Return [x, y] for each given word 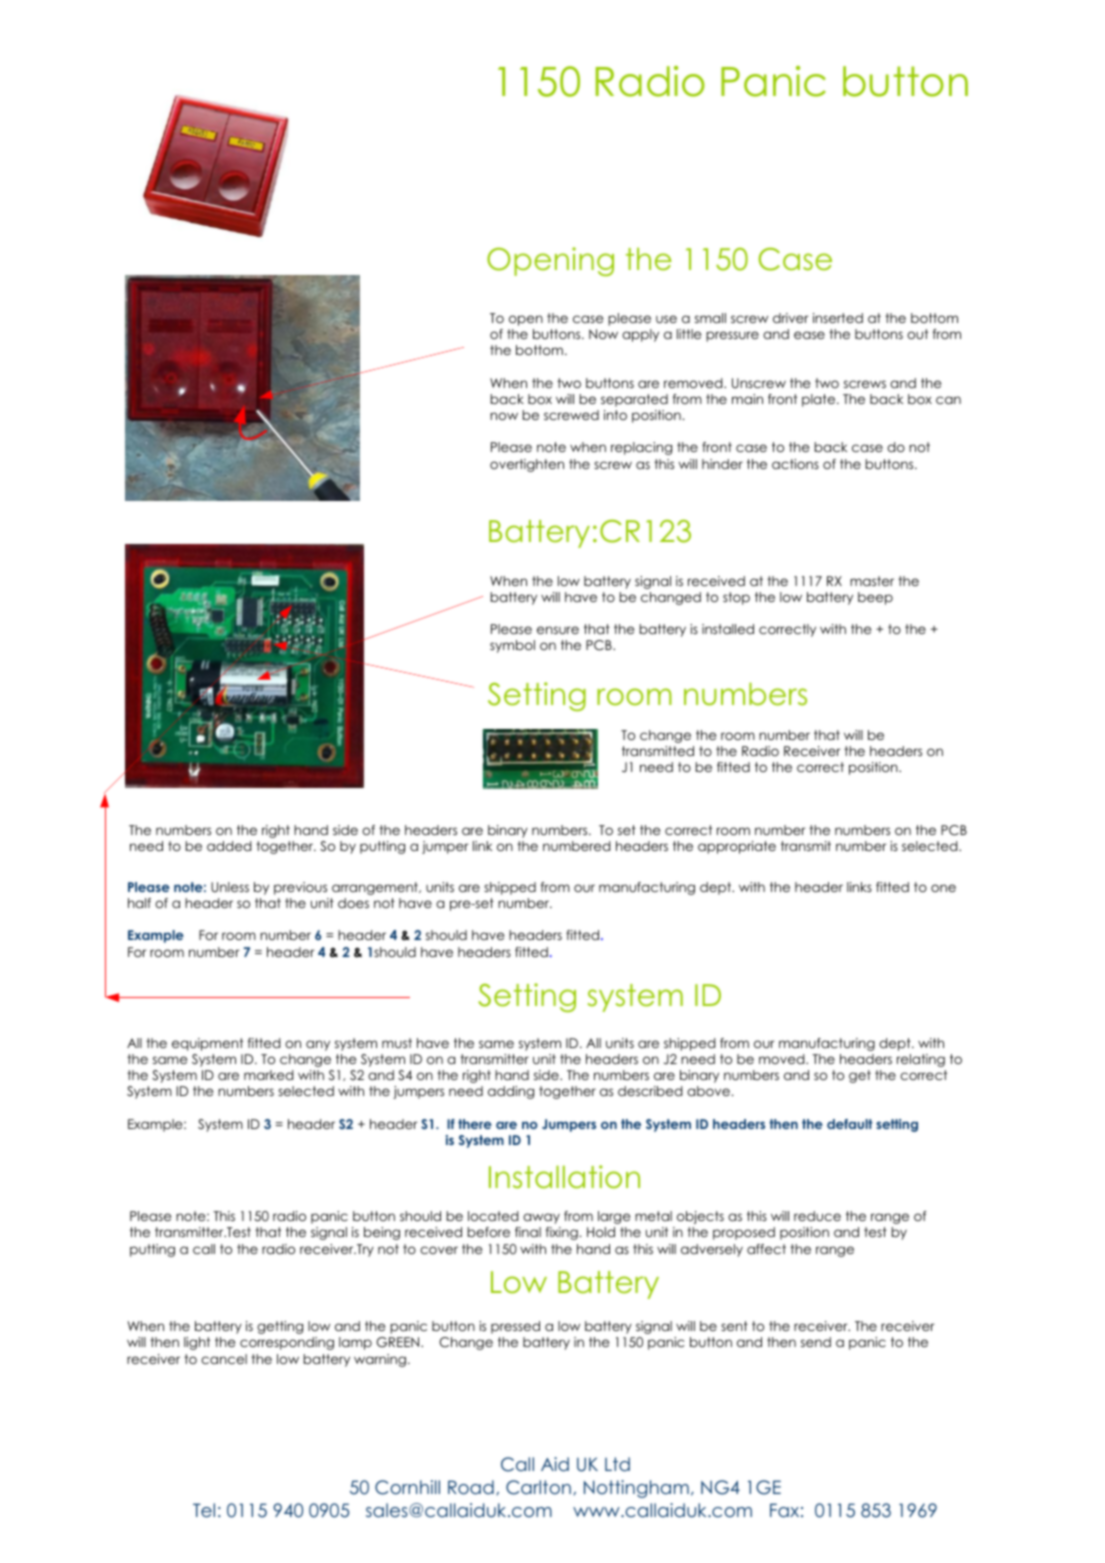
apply [640, 335]
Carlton [538, 1487]
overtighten [527, 465]
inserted [838, 318]
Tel [204, 1510]
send [816, 1342]
